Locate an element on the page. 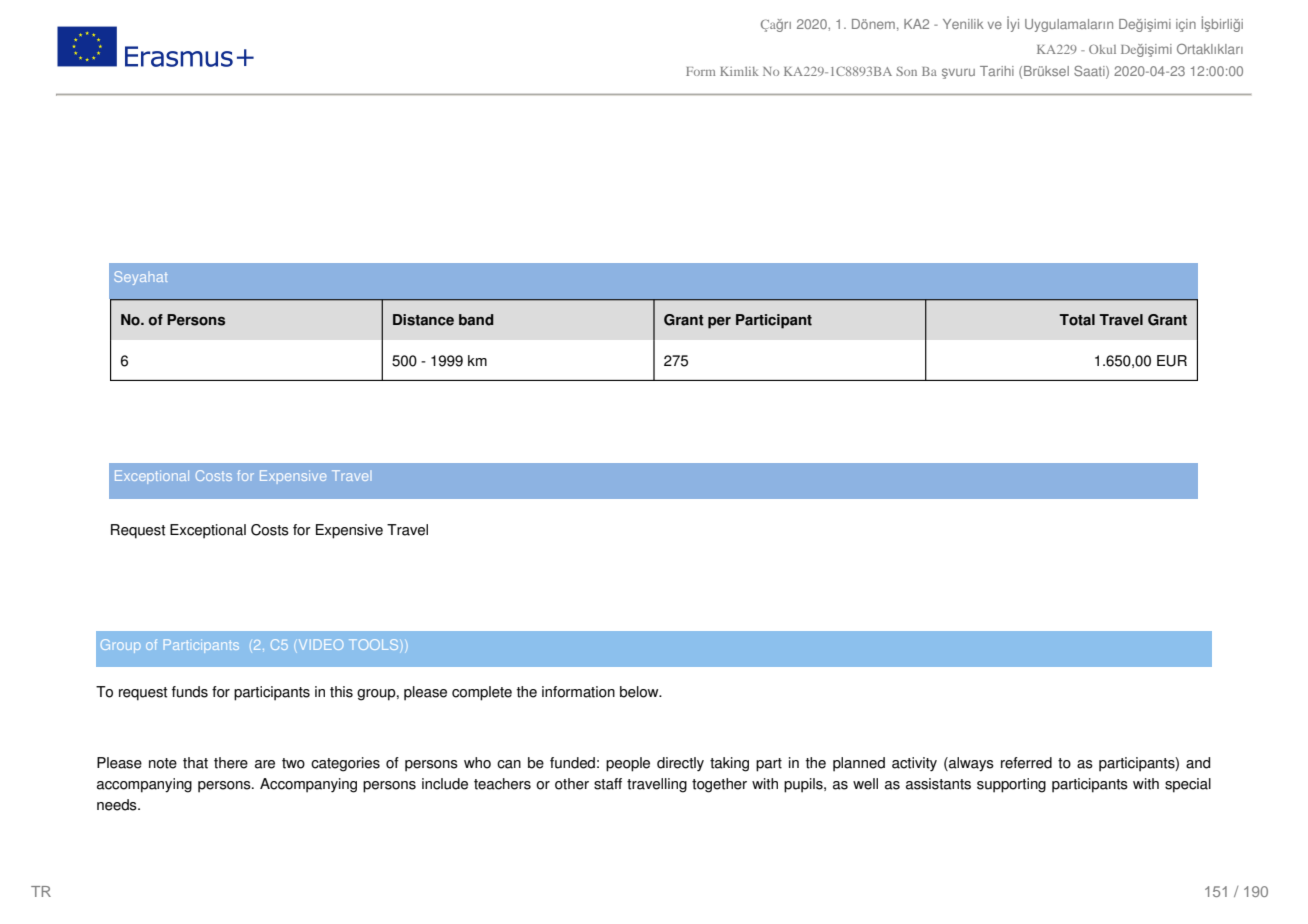 The height and width of the image is (924, 1308). Total is located at coordinates (1077, 320).
